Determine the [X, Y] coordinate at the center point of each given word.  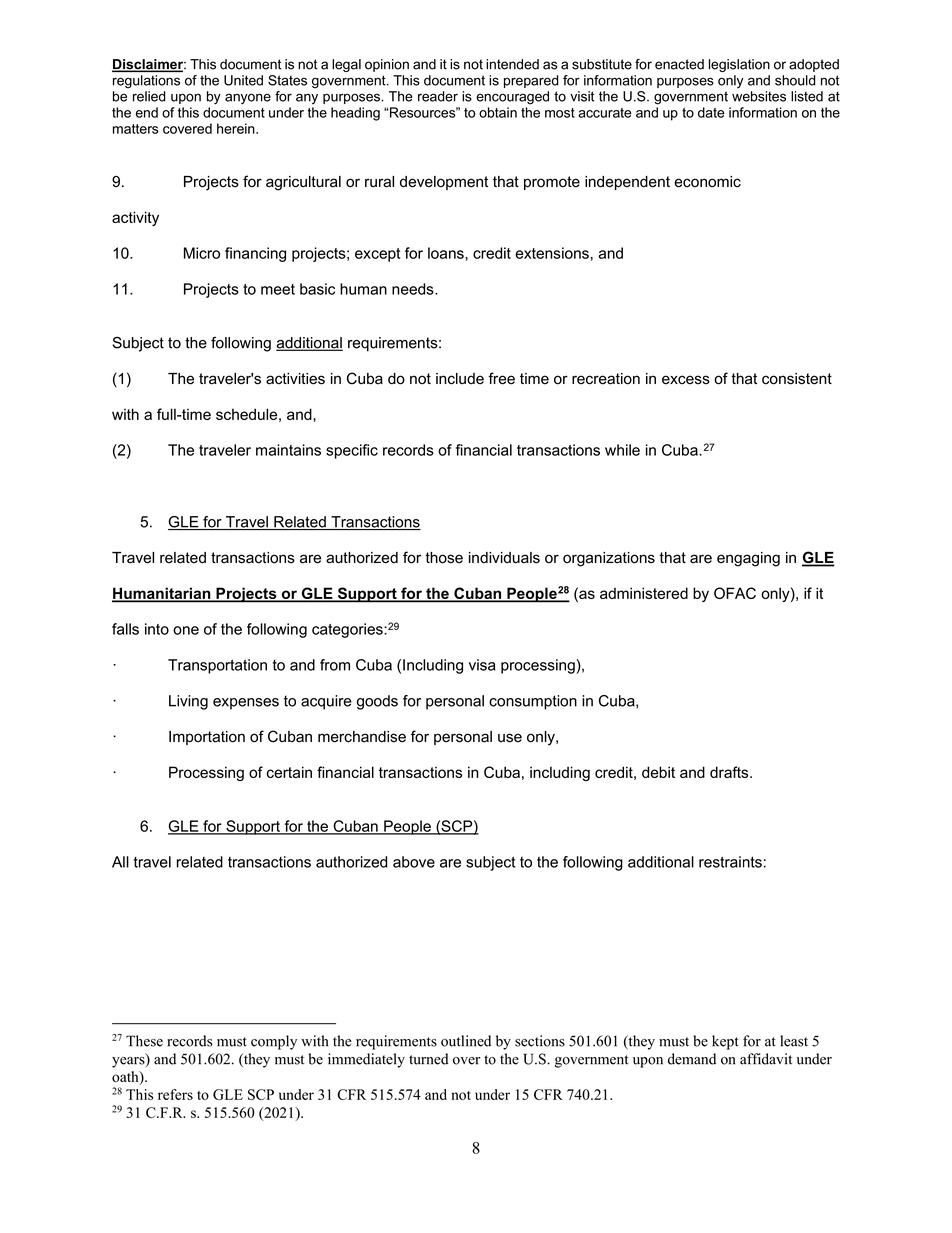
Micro [202, 253]
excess [686, 380]
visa [482, 665]
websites [759, 96]
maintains [288, 450]
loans [447, 253]
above [414, 862]
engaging [748, 559]
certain [289, 772]
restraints [730, 862]
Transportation [217, 666]
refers [175, 1094]
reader [438, 96]
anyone [248, 98]
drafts [730, 772]
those [444, 558]
